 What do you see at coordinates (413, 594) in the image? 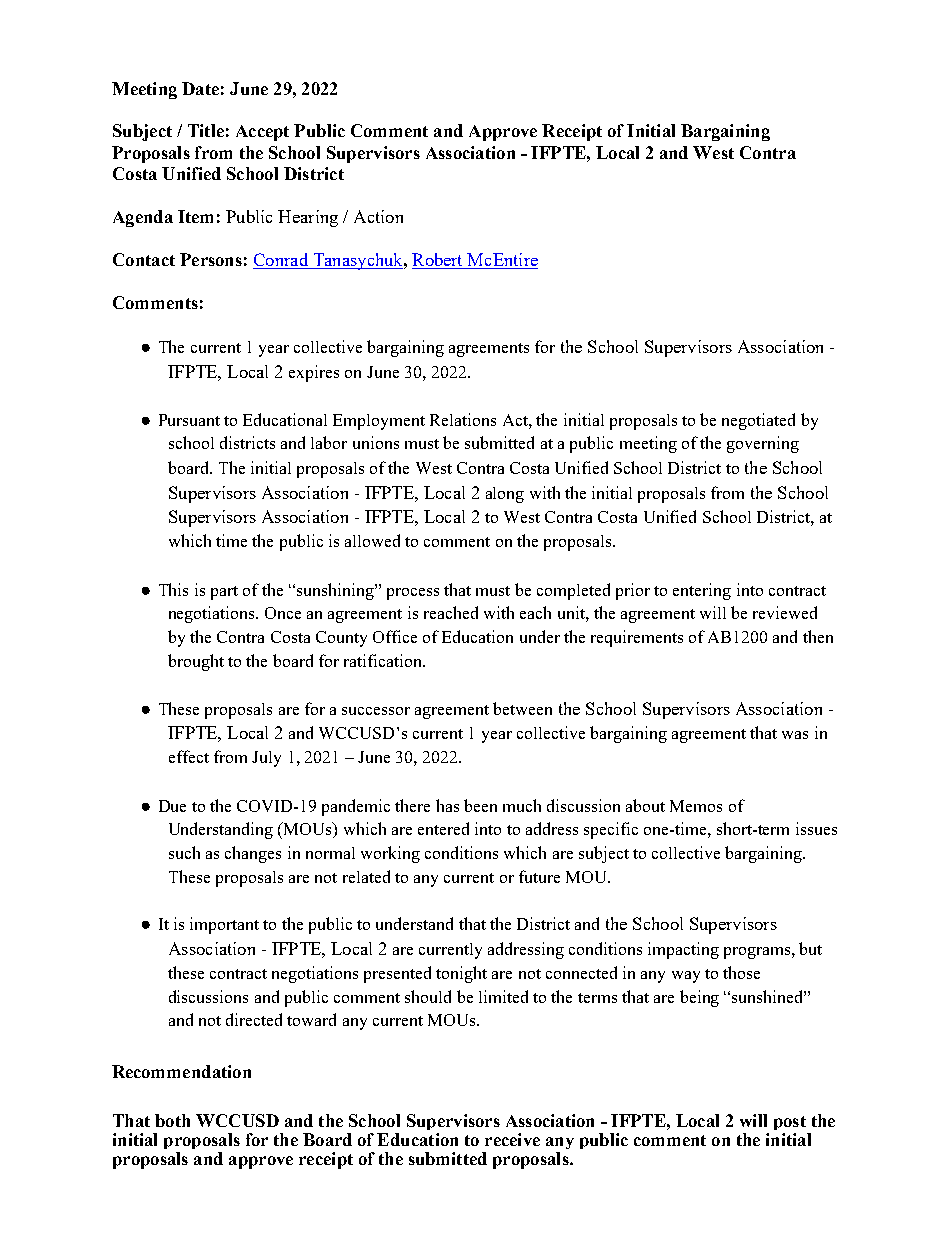
I see `process` at bounding box center [413, 594].
